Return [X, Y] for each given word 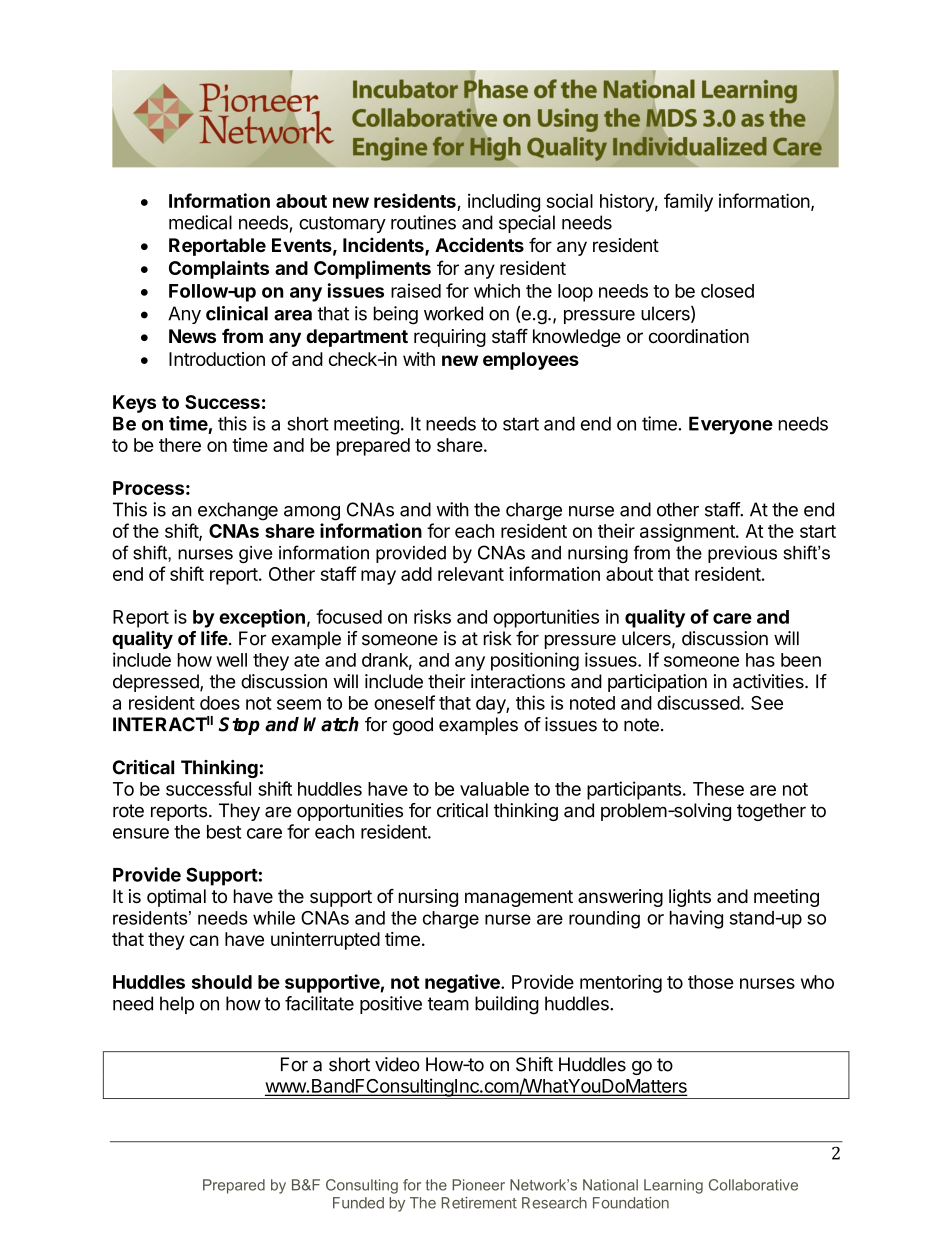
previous [742, 554]
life [214, 638]
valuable [494, 789]
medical [200, 222]
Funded [358, 1203]
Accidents [479, 244]
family [688, 202]
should [222, 982]
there [180, 445]
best [224, 832]
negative [463, 983]
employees [531, 361]
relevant [471, 574]
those [711, 982]
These [718, 789]
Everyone [731, 425]
